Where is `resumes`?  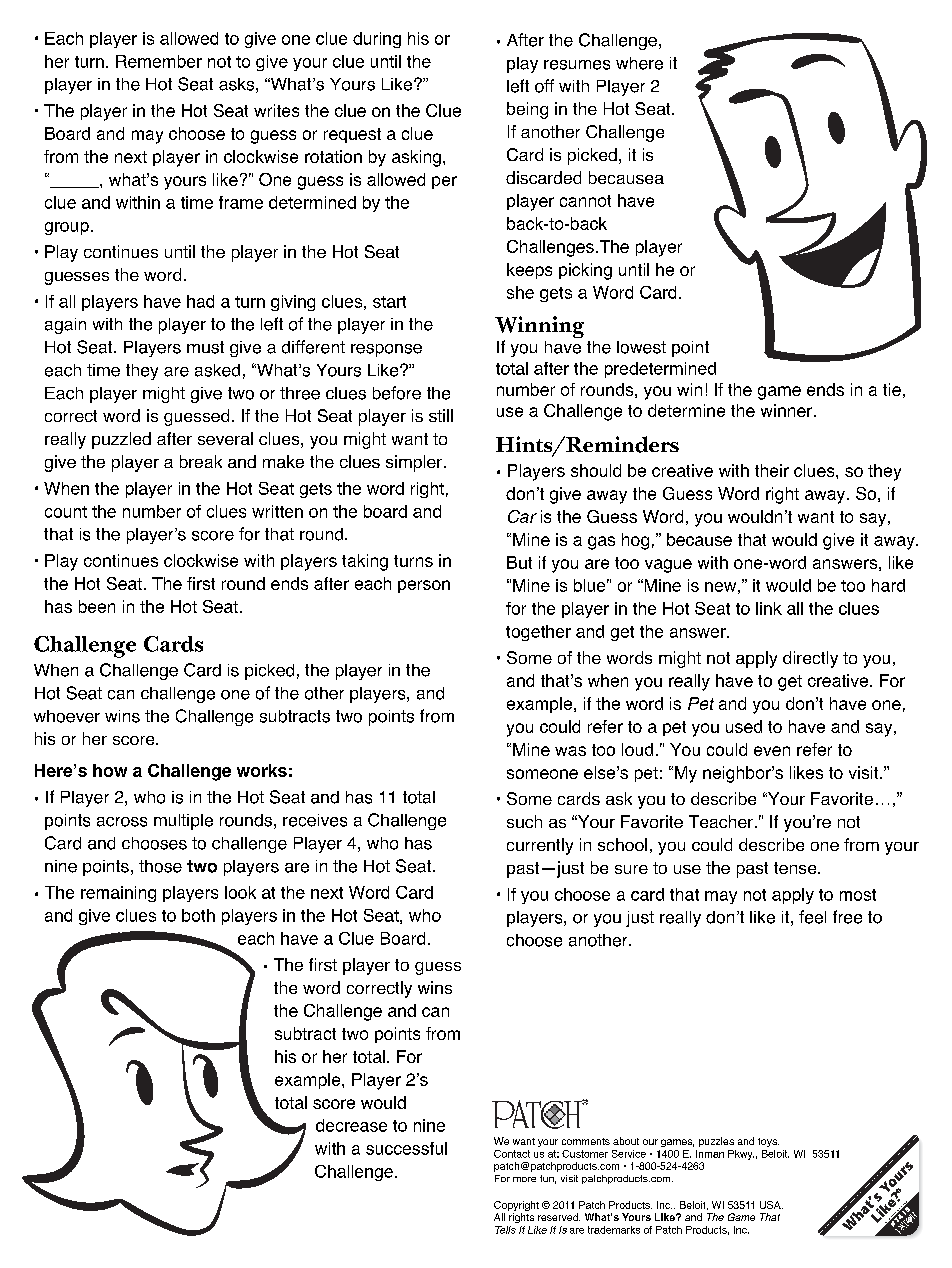
resumes is located at coordinates (577, 65).
